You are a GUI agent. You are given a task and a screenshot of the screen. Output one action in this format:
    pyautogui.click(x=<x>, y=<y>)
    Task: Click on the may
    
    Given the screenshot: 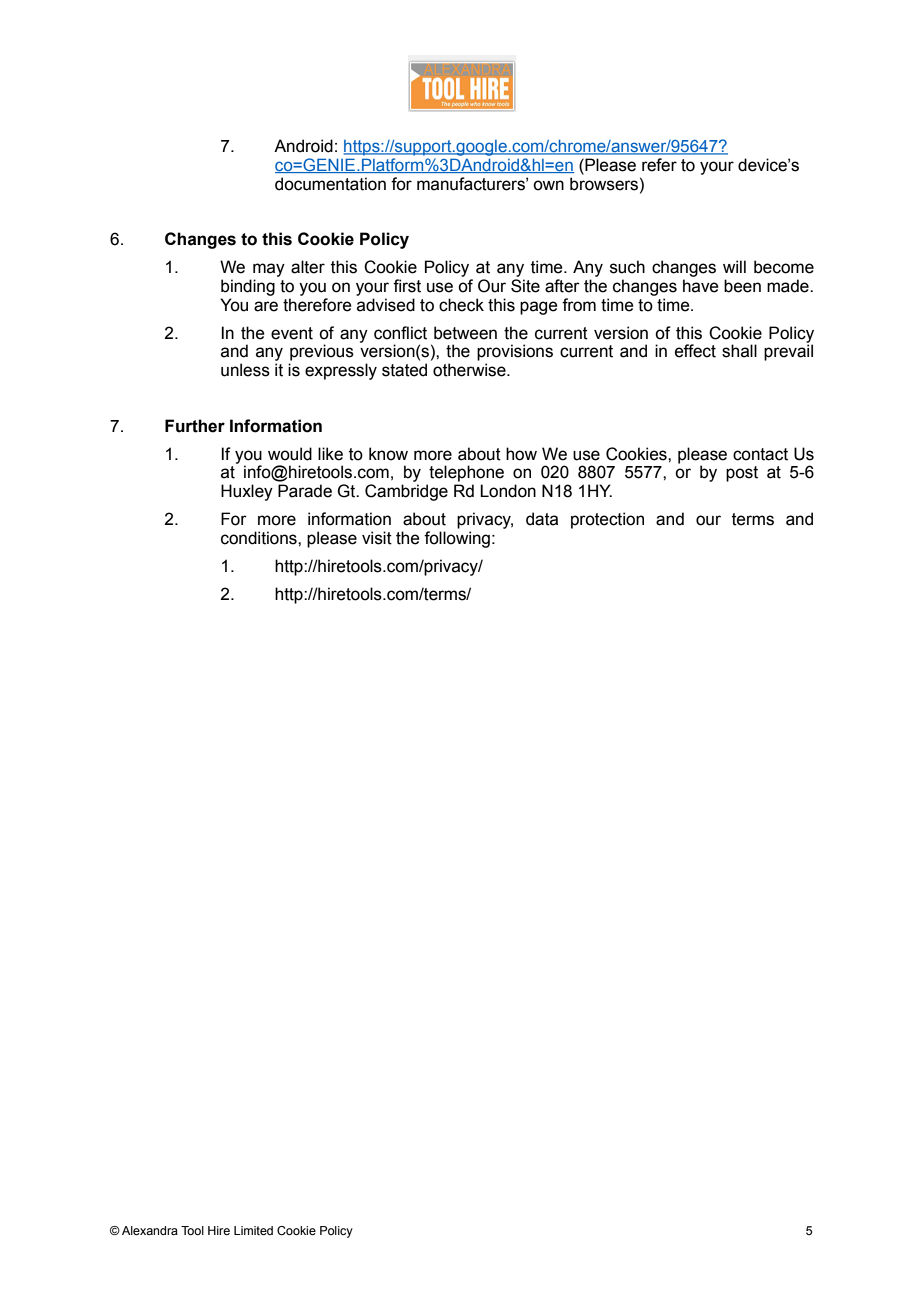 What is the action you would take?
    pyautogui.click(x=269, y=270)
